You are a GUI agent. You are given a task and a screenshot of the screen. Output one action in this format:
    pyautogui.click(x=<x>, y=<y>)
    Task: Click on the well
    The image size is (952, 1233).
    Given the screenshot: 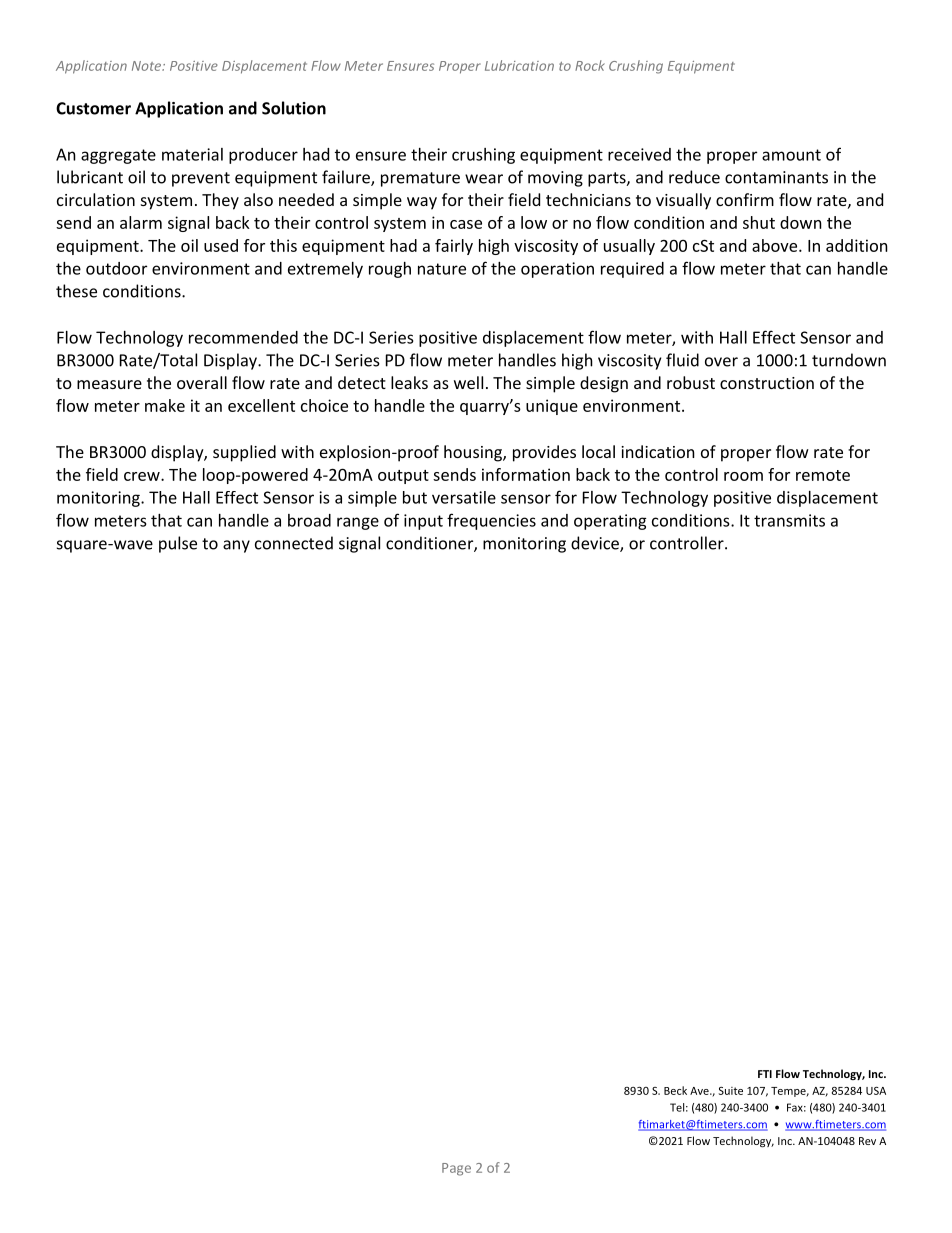 What is the action you would take?
    pyautogui.click(x=468, y=382)
